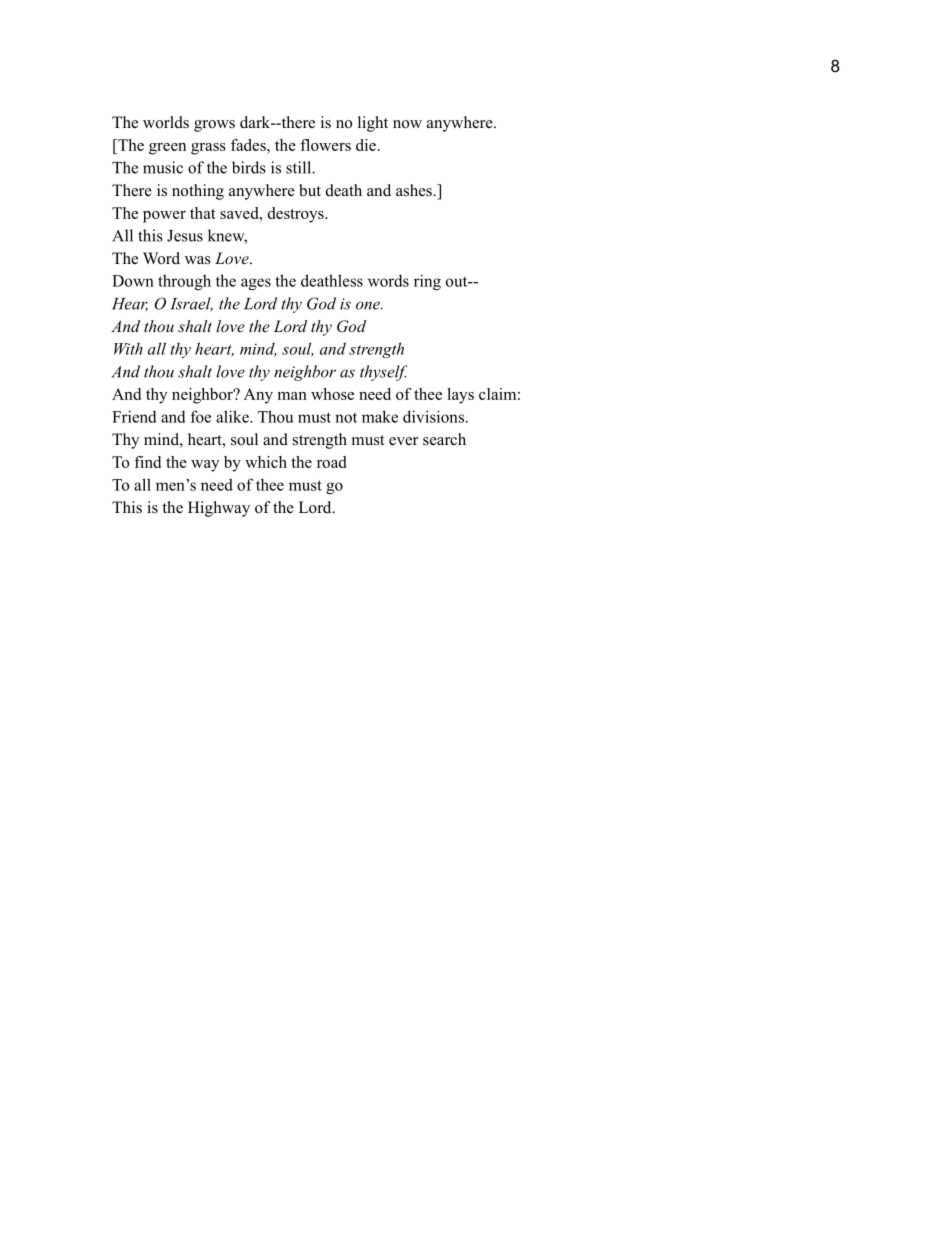 This screenshot has height=1233, width=952. I want to click on destroys, so click(297, 215).
